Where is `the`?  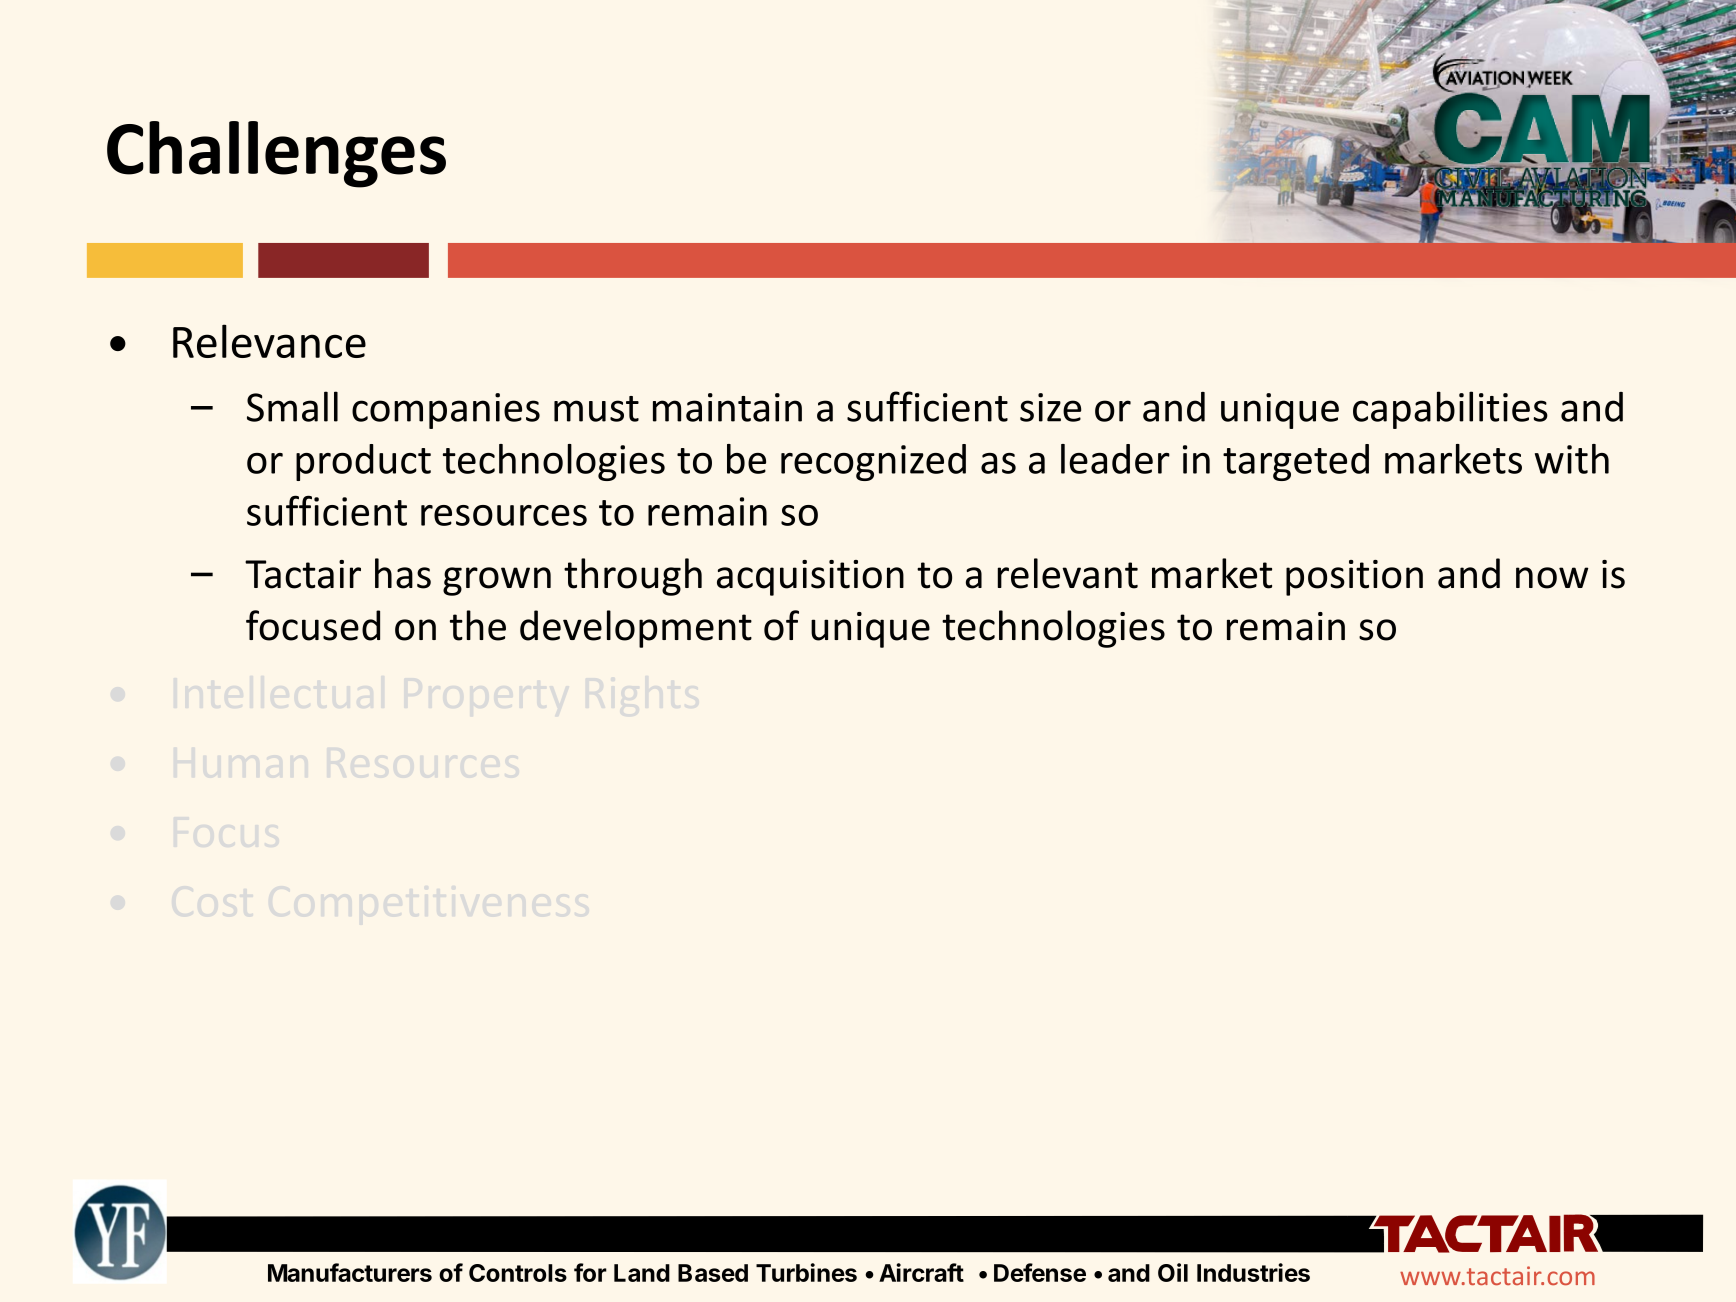
the is located at coordinates (478, 625).
